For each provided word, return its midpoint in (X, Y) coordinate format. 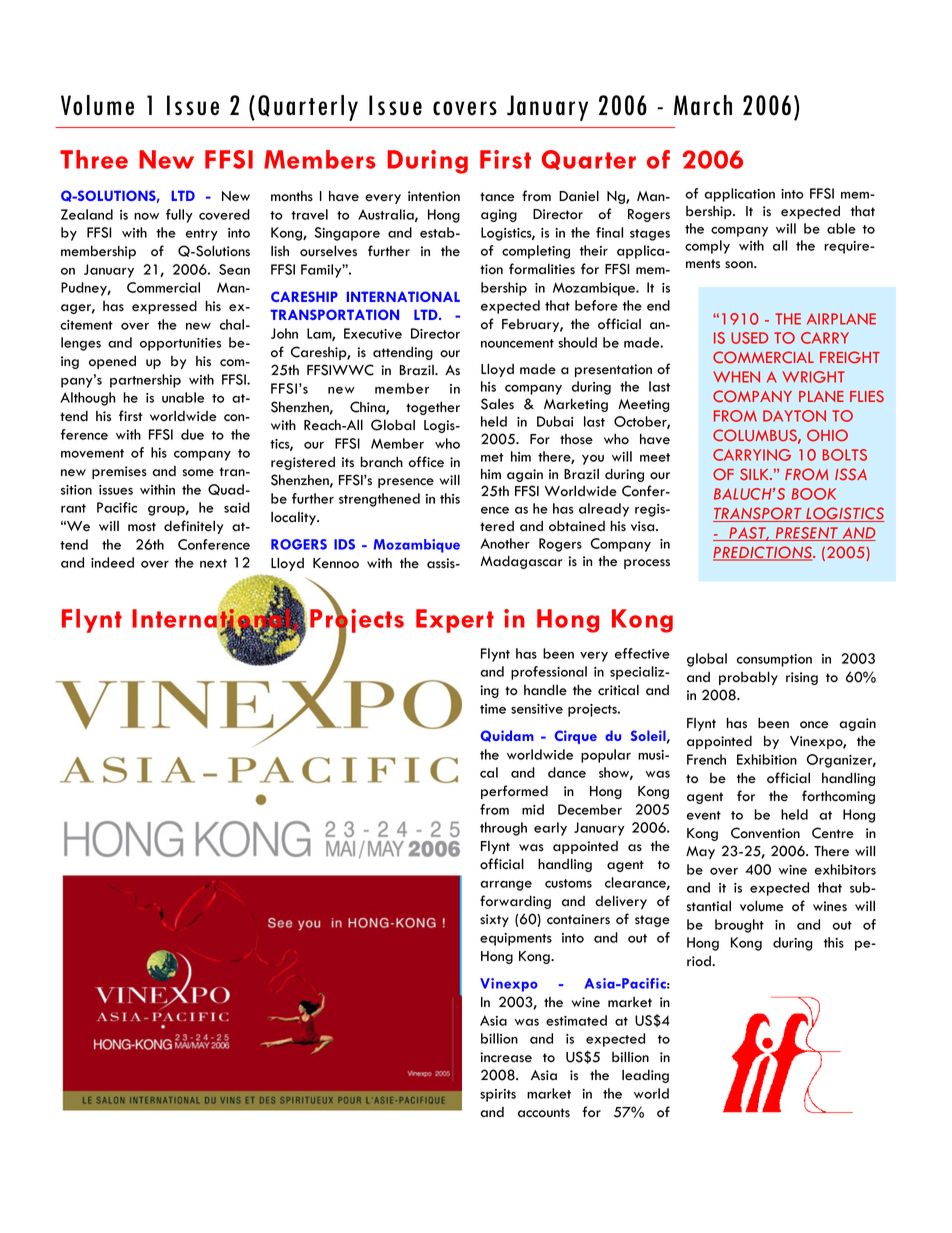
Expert (455, 621)
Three (94, 159)
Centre (833, 833)
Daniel (579, 196)
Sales (497, 404)
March (703, 105)
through (503, 829)
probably (748, 678)
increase (506, 1057)
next (213, 563)
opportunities (180, 344)
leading (645, 1076)
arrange (506, 886)
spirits (498, 1095)
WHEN (736, 377)
